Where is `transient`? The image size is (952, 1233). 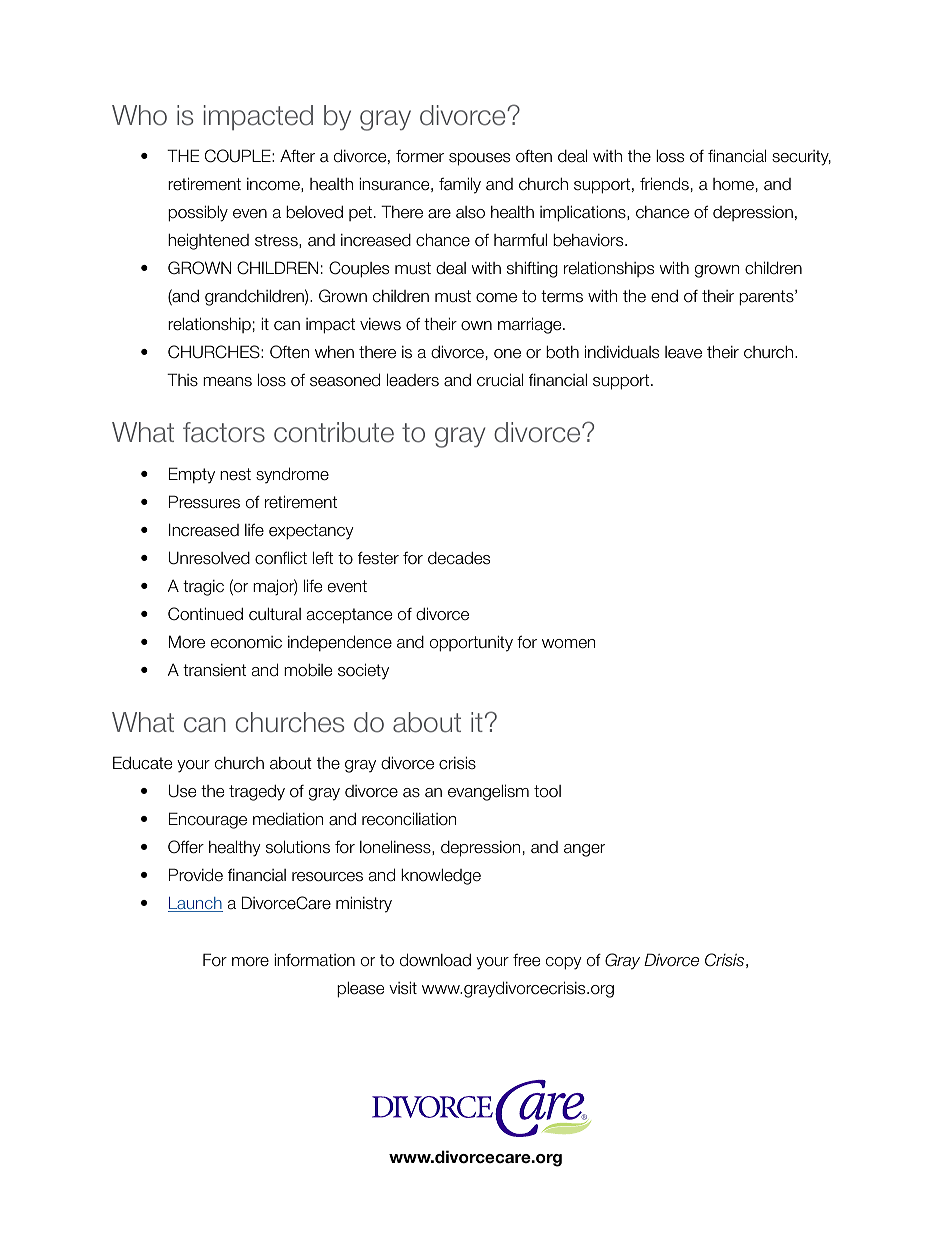
transient is located at coordinates (214, 670).
